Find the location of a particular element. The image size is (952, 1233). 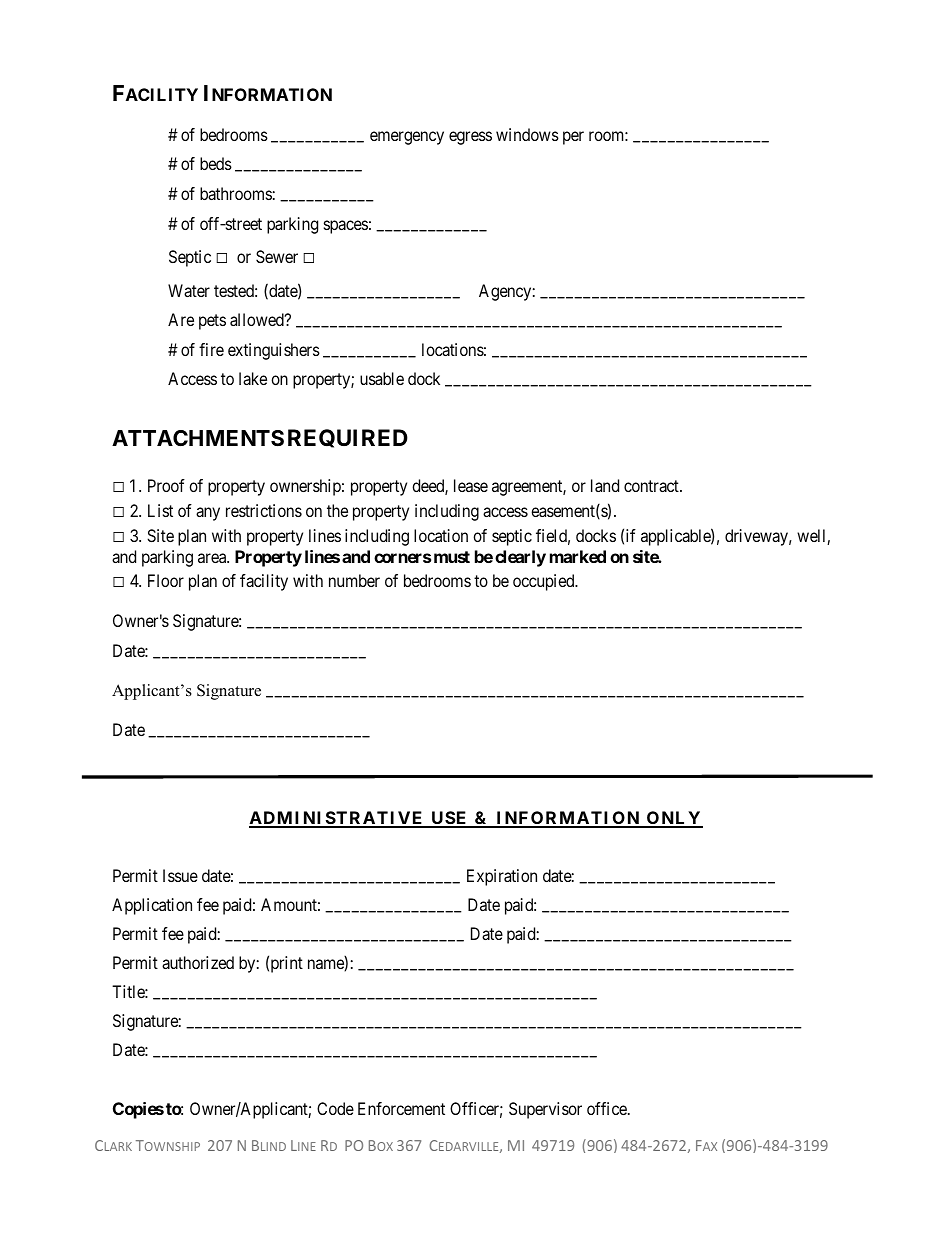

beds is located at coordinates (216, 163).
